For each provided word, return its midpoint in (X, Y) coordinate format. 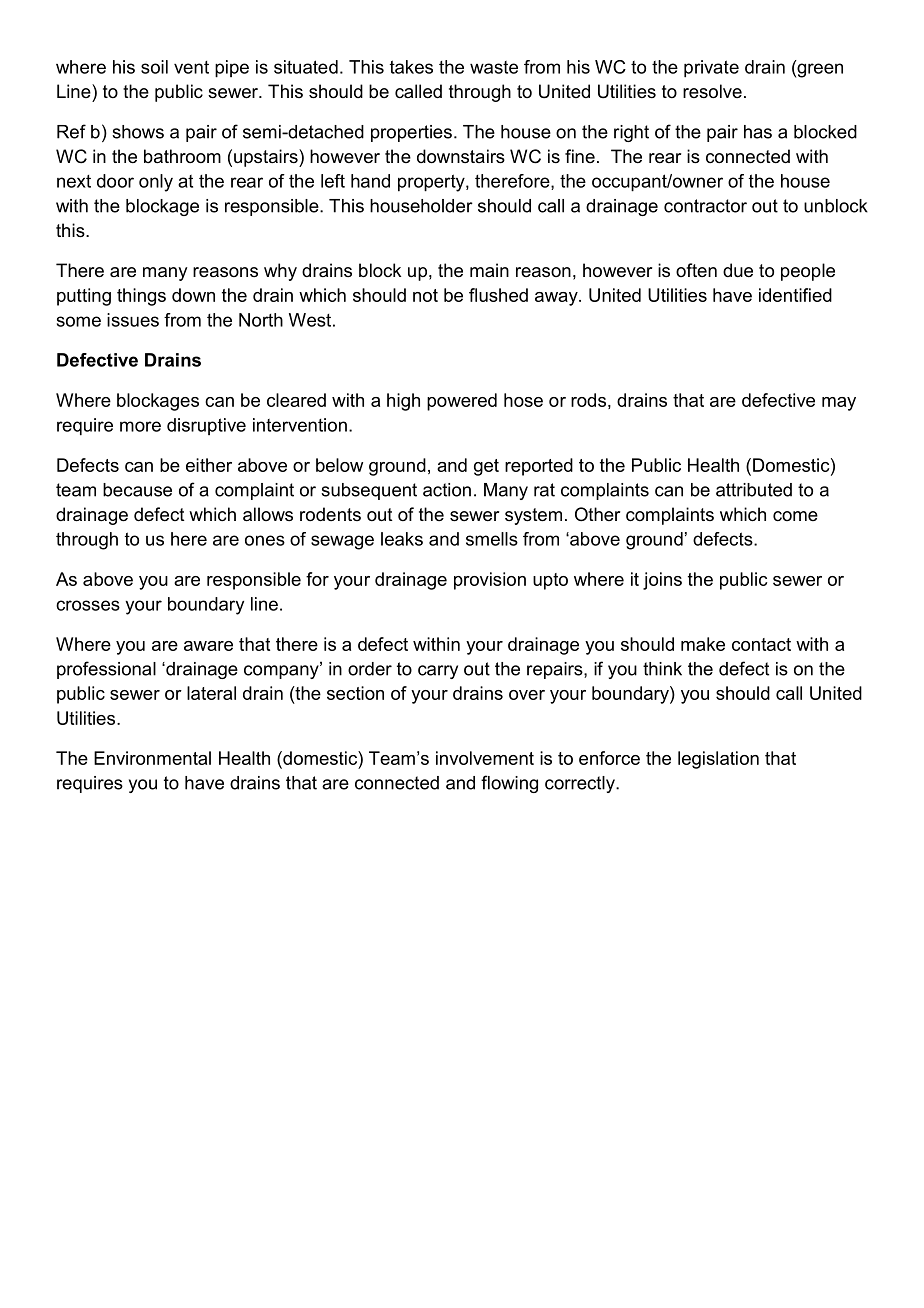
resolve (712, 91)
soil (154, 67)
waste (494, 67)
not (425, 295)
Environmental (152, 758)
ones (265, 540)
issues (133, 320)
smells (492, 539)
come (795, 516)
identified (795, 295)
